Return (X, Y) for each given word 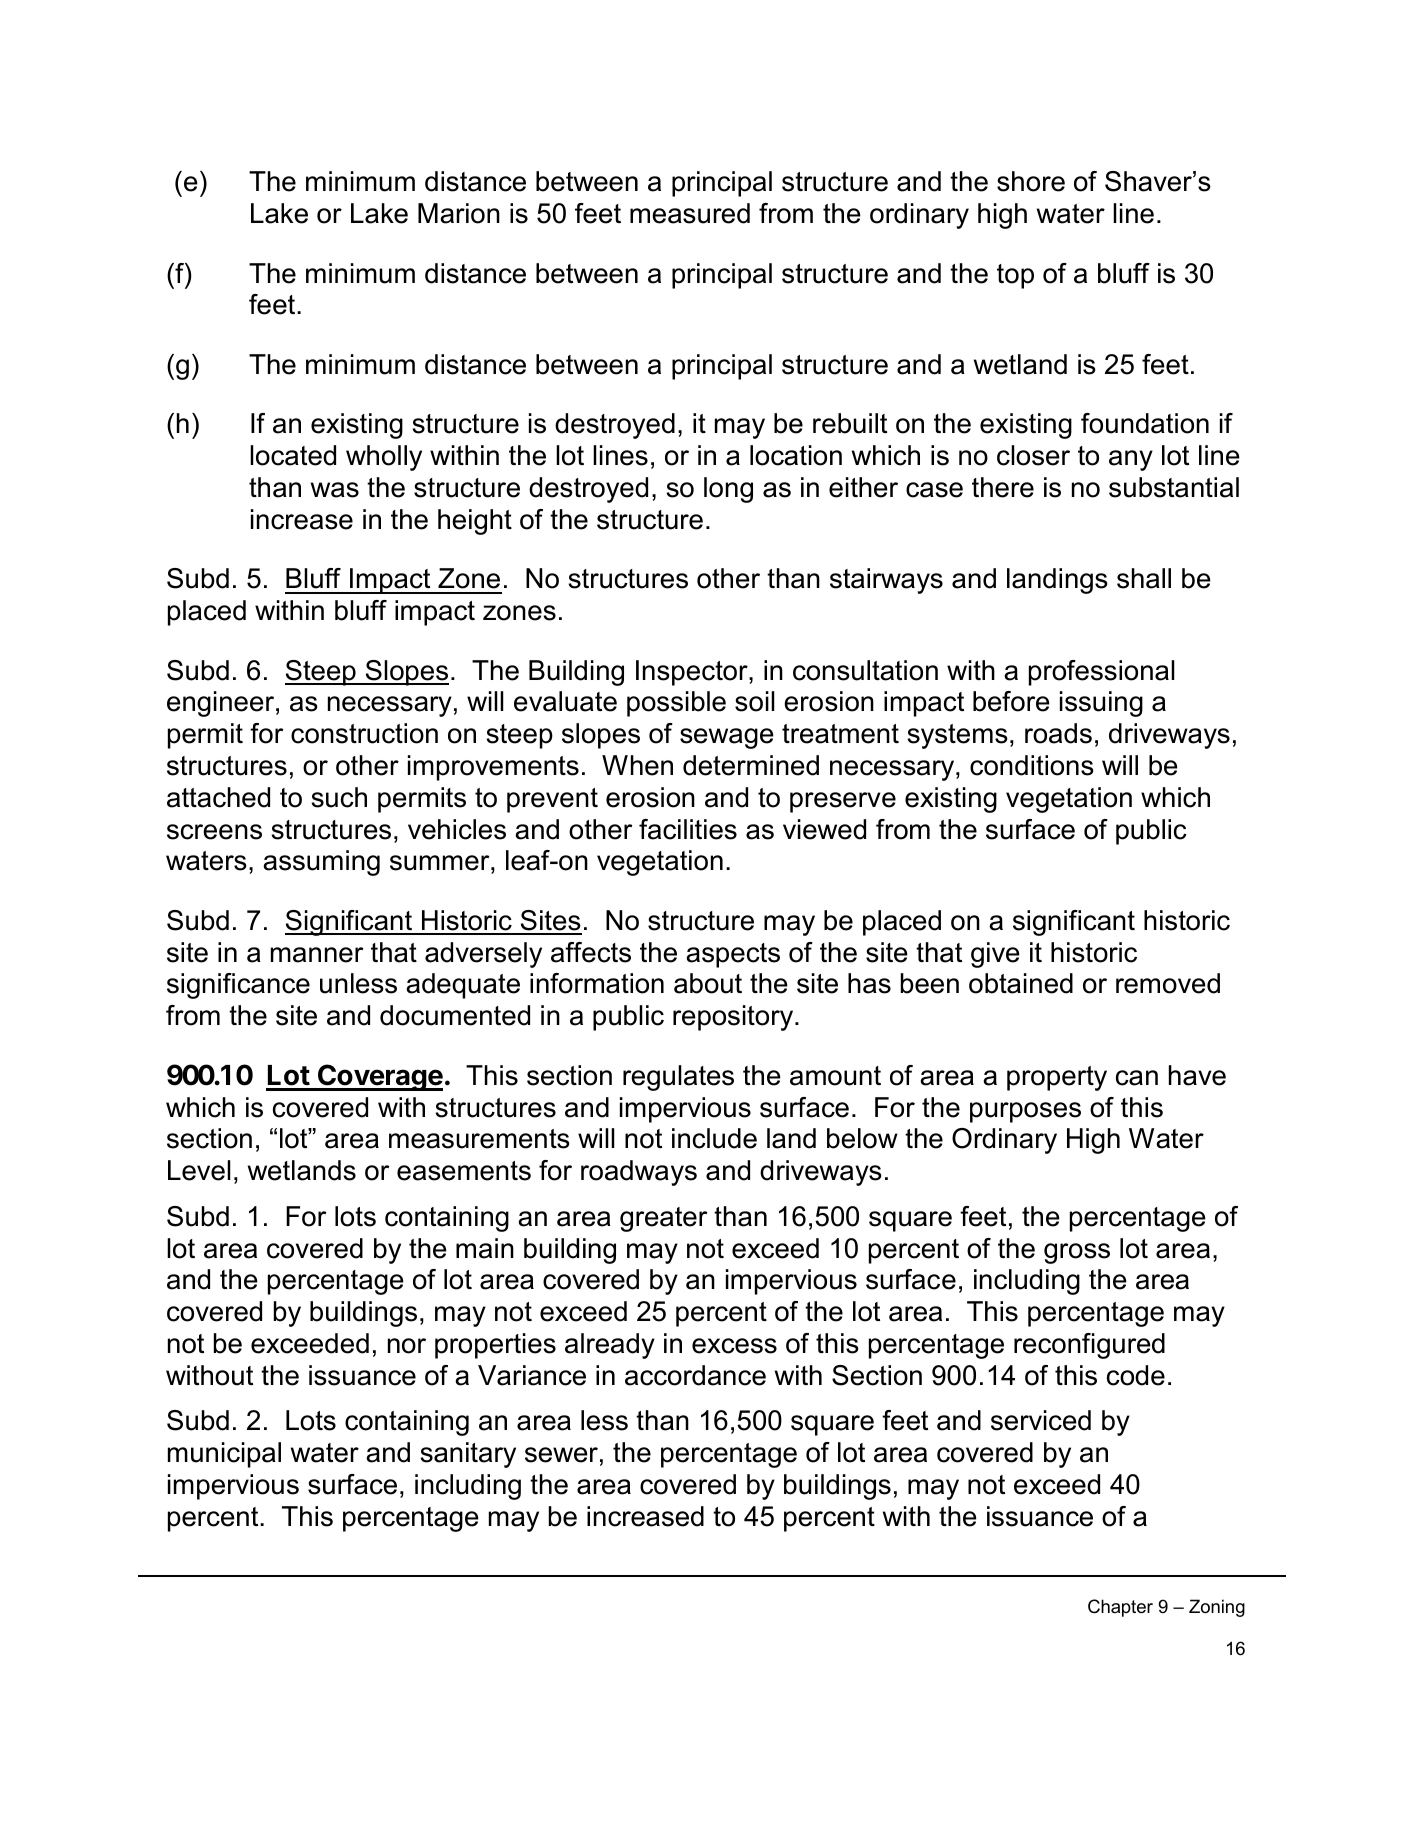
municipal (224, 1455)
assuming (321, 863)
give (995, 955)
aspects (733, 955)
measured (690, 213)
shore (1031, 181)
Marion (459, 213)
